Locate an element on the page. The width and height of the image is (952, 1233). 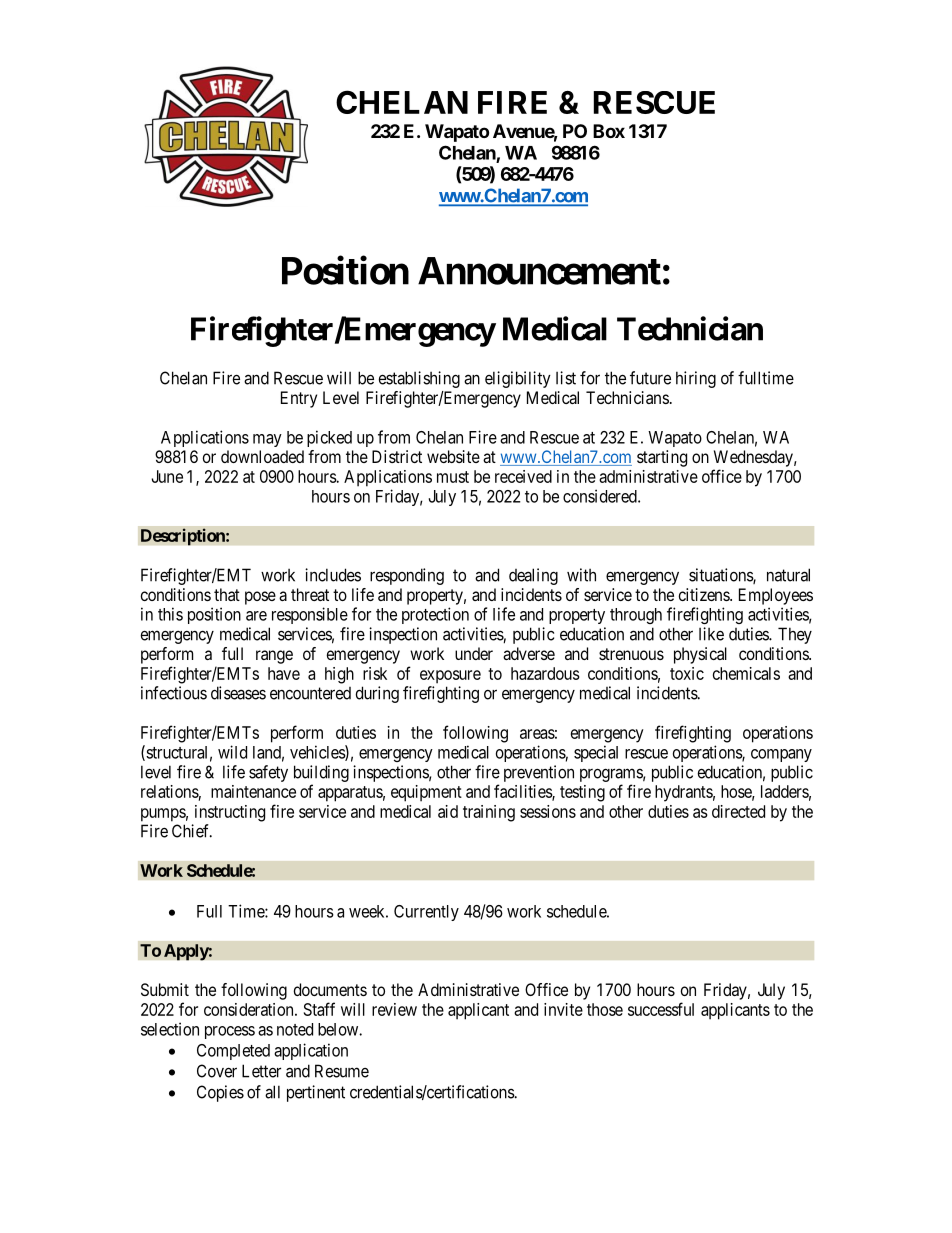
Entry is located at coordinates (299, 399).
